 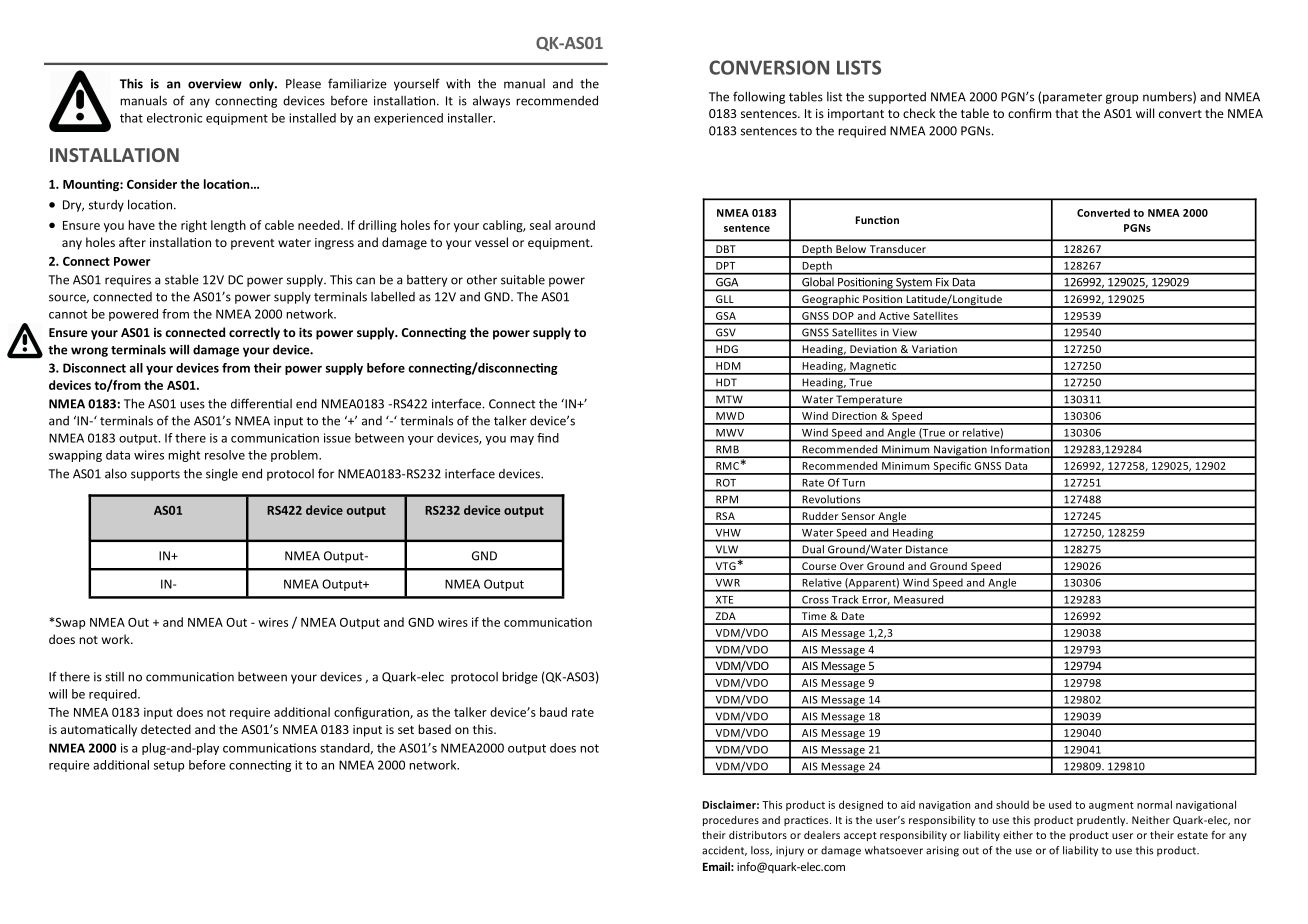 I want to click on Please, so click(x=303, y=84).
